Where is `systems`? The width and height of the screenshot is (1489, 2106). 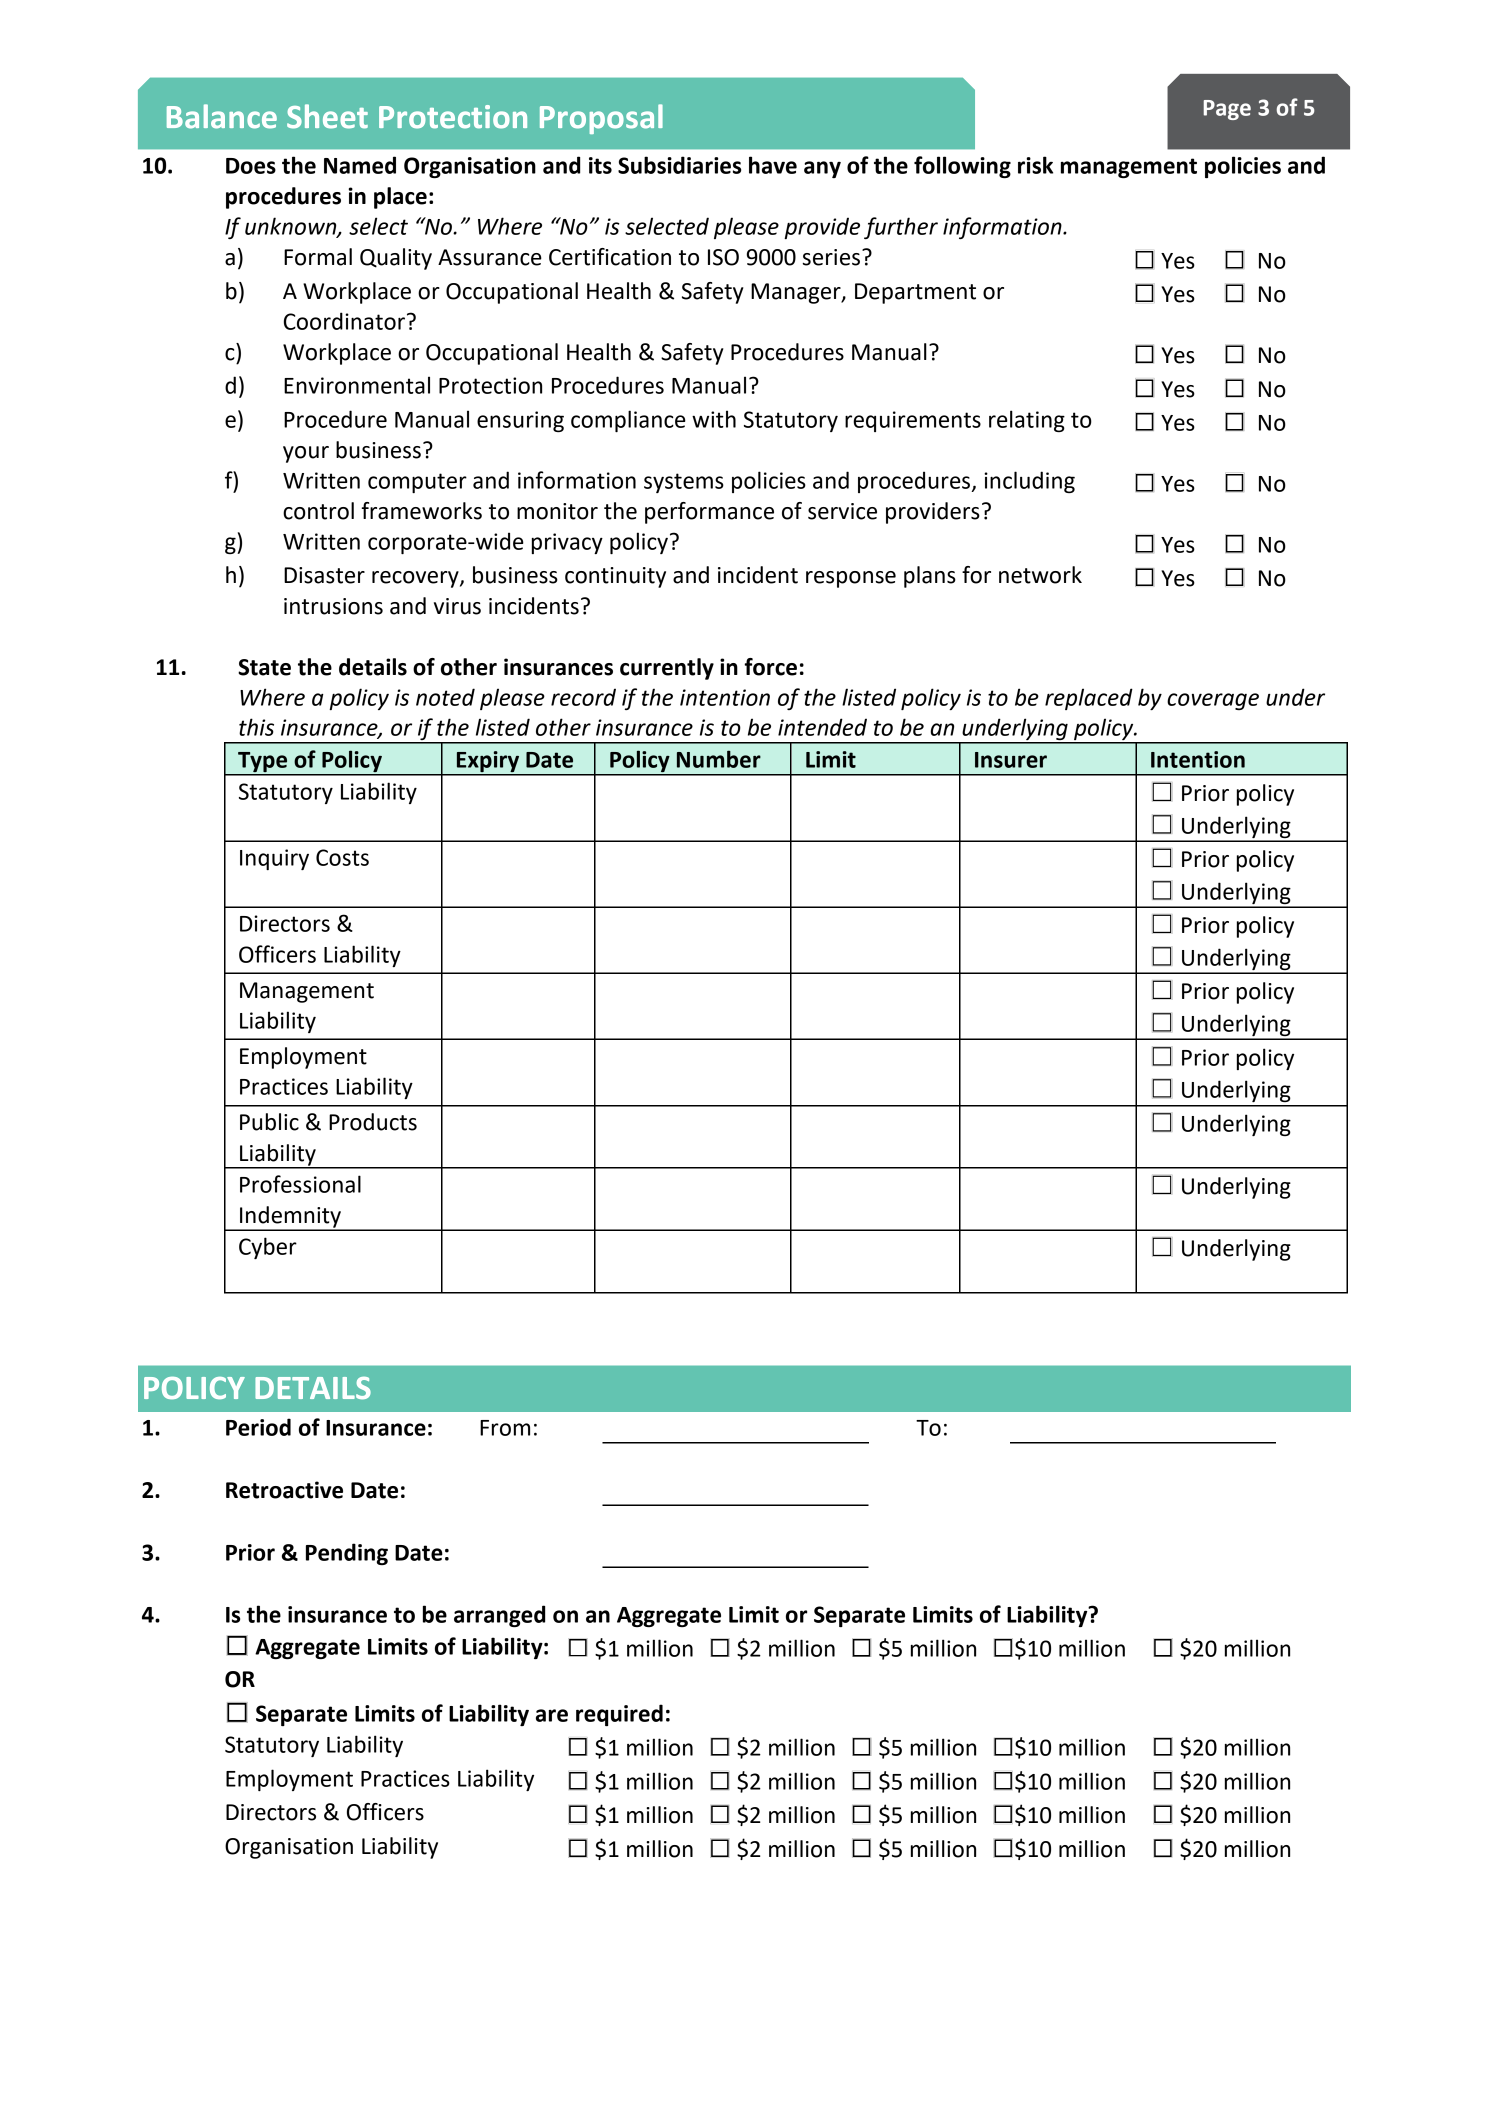
systems is located at coordinates (684, 483).
